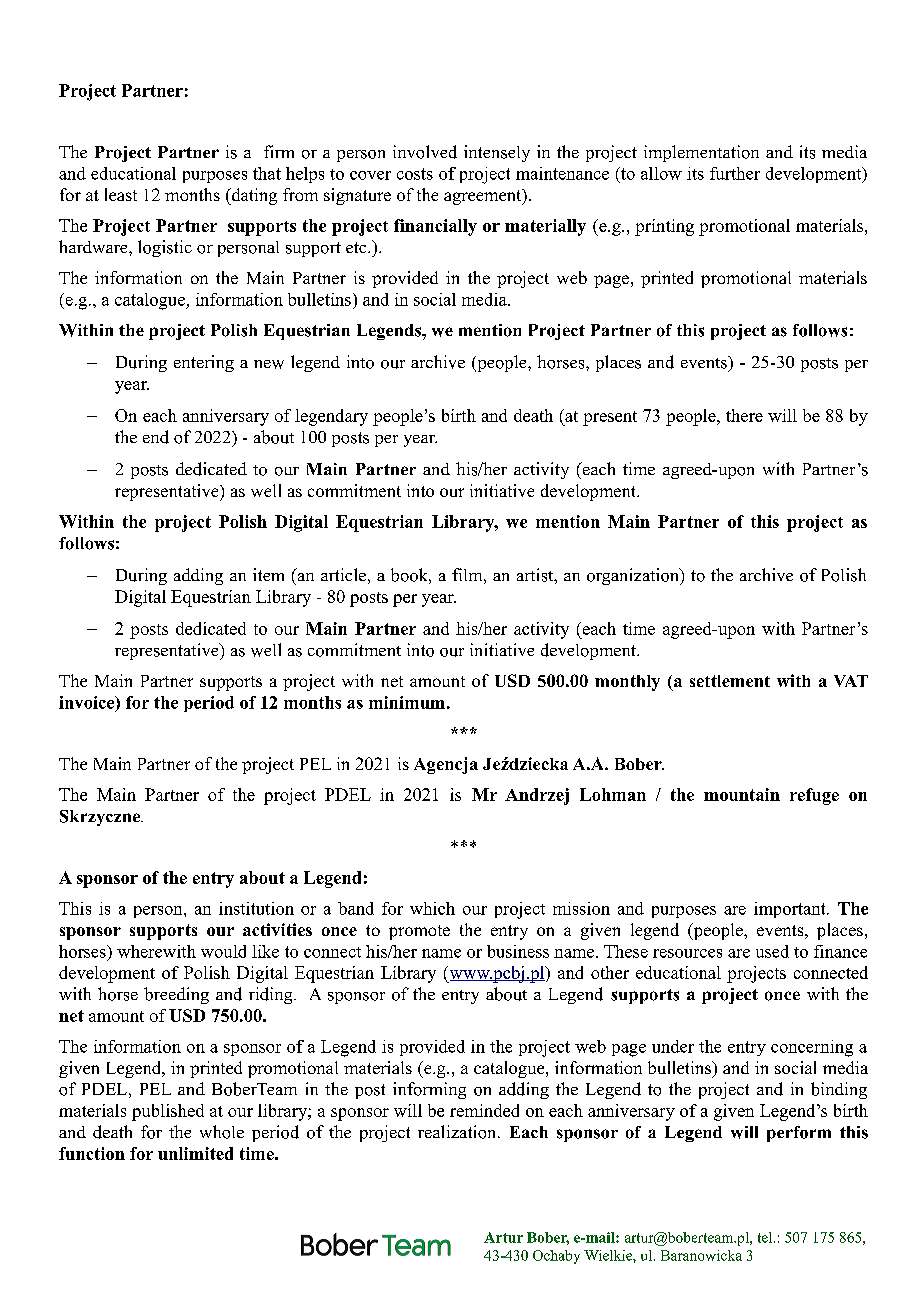 Image resolution: width=924 pixels, height=1308 pixels. Describe the element at coordinates (634, 576) in the page. I see `organization` at that location.
